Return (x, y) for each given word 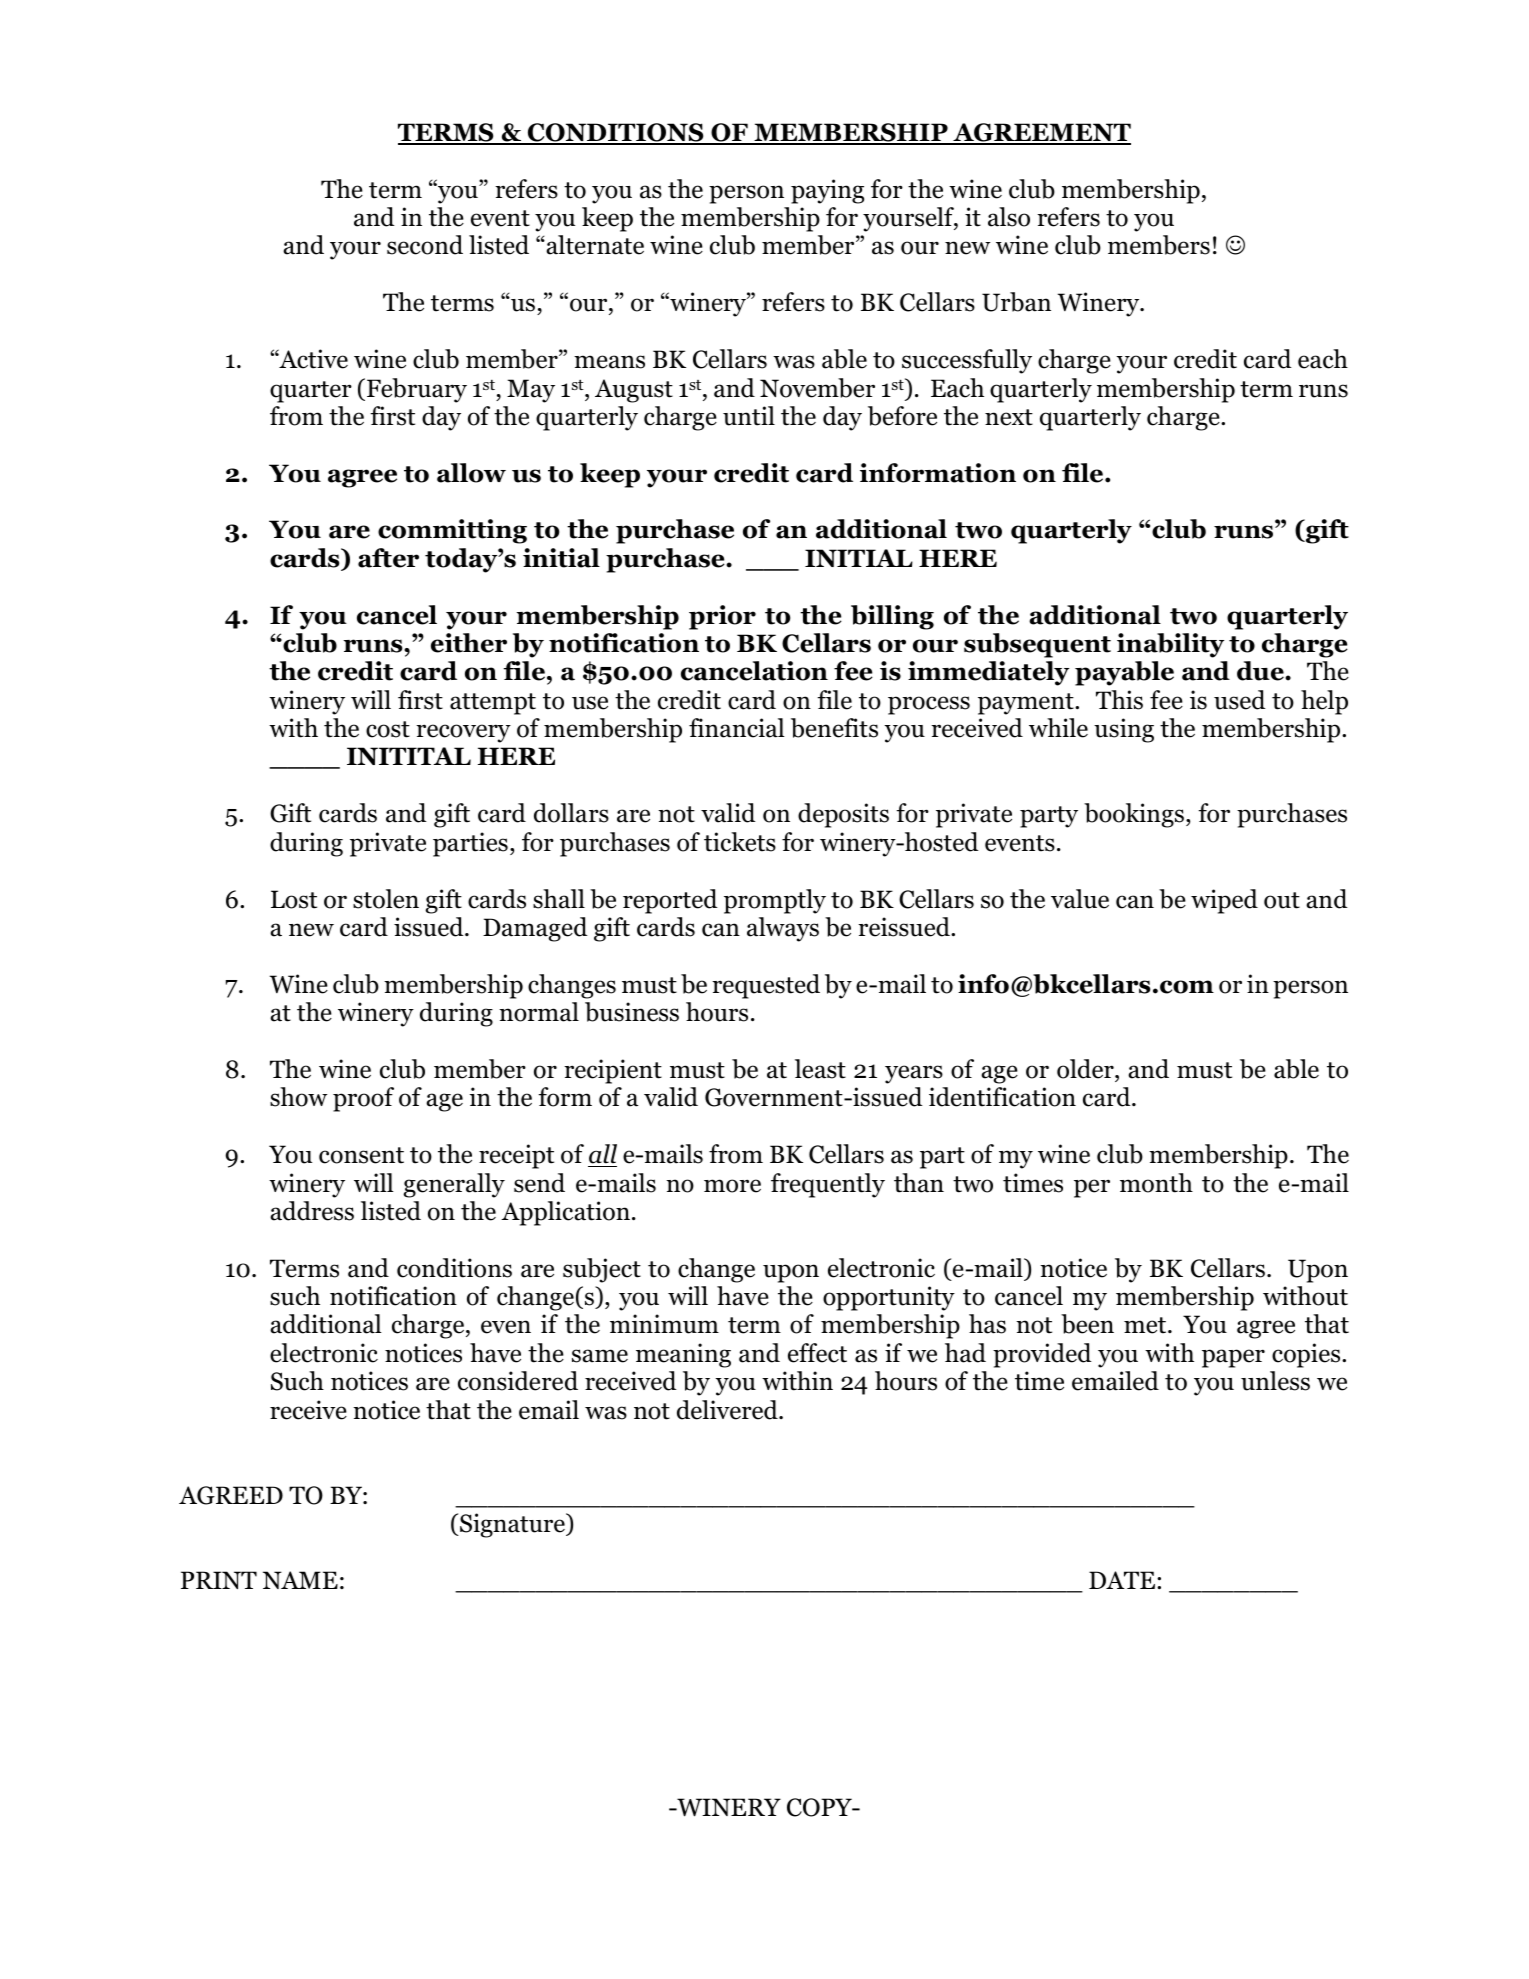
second (425, 245)
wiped (1224, 901)
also (1009, 217)
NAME (300, 1580)
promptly (775, 901)
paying (827, 191)
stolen (386, 899)
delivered (728, 1410)
